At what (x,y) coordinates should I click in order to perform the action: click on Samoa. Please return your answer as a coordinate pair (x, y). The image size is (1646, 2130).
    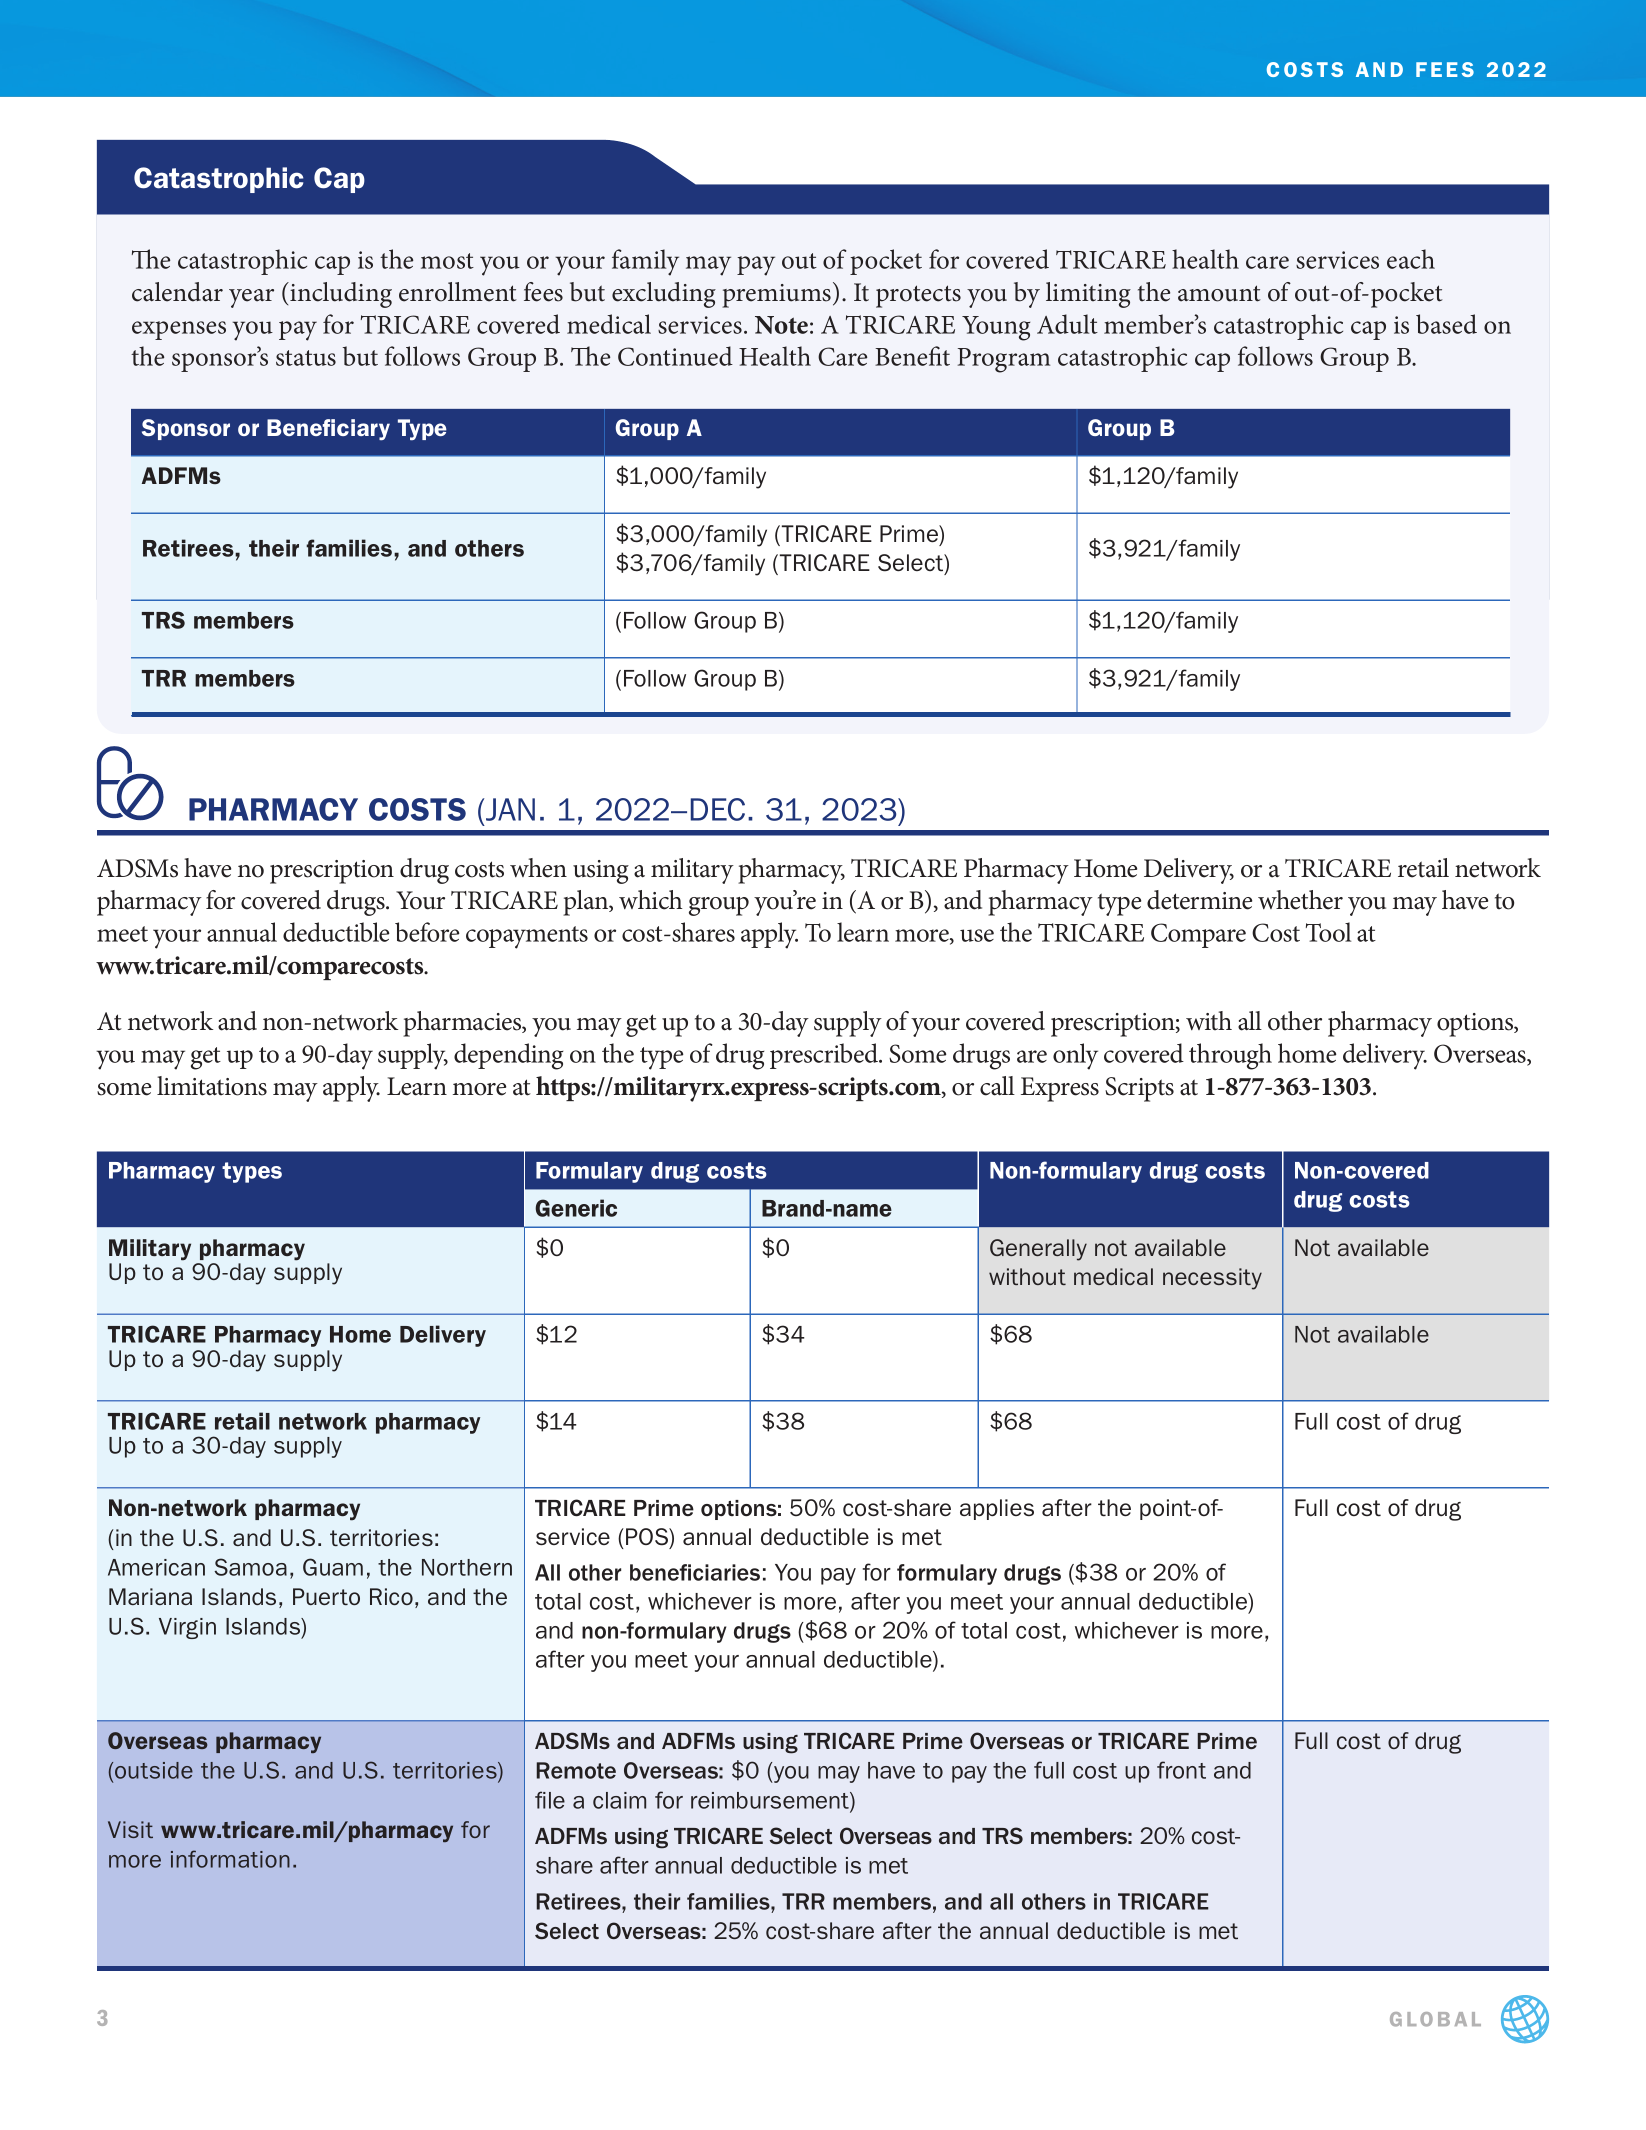
    Looking at the image, I should click on (250, 1567).
